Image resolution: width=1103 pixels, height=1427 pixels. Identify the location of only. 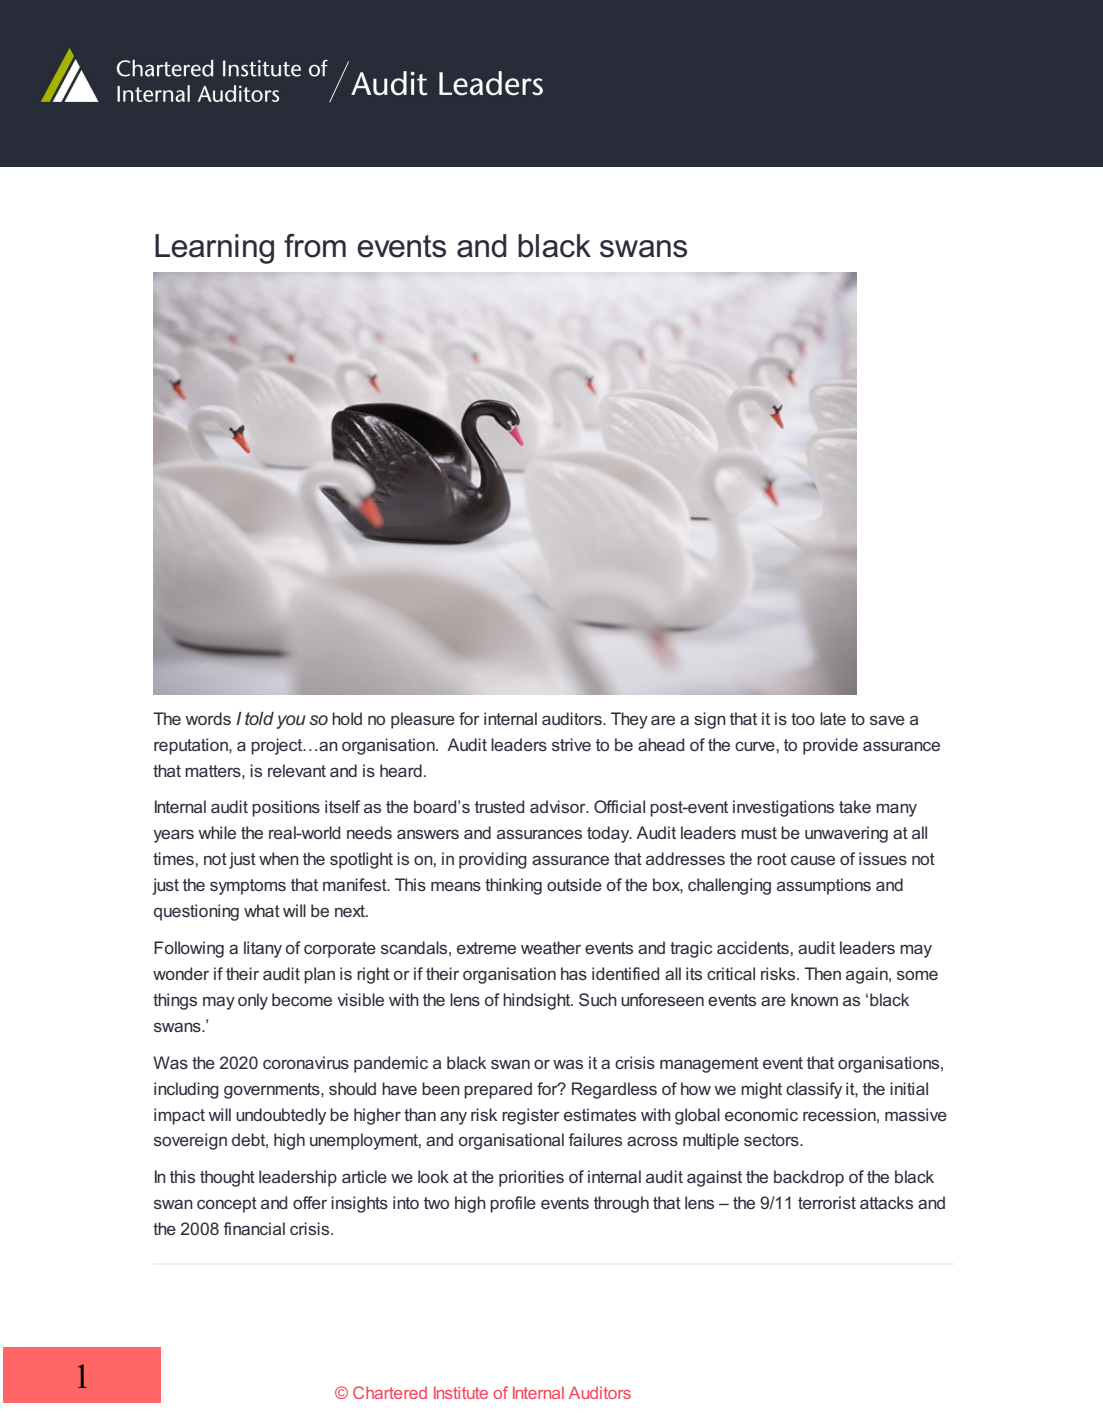
(253, 1001).
